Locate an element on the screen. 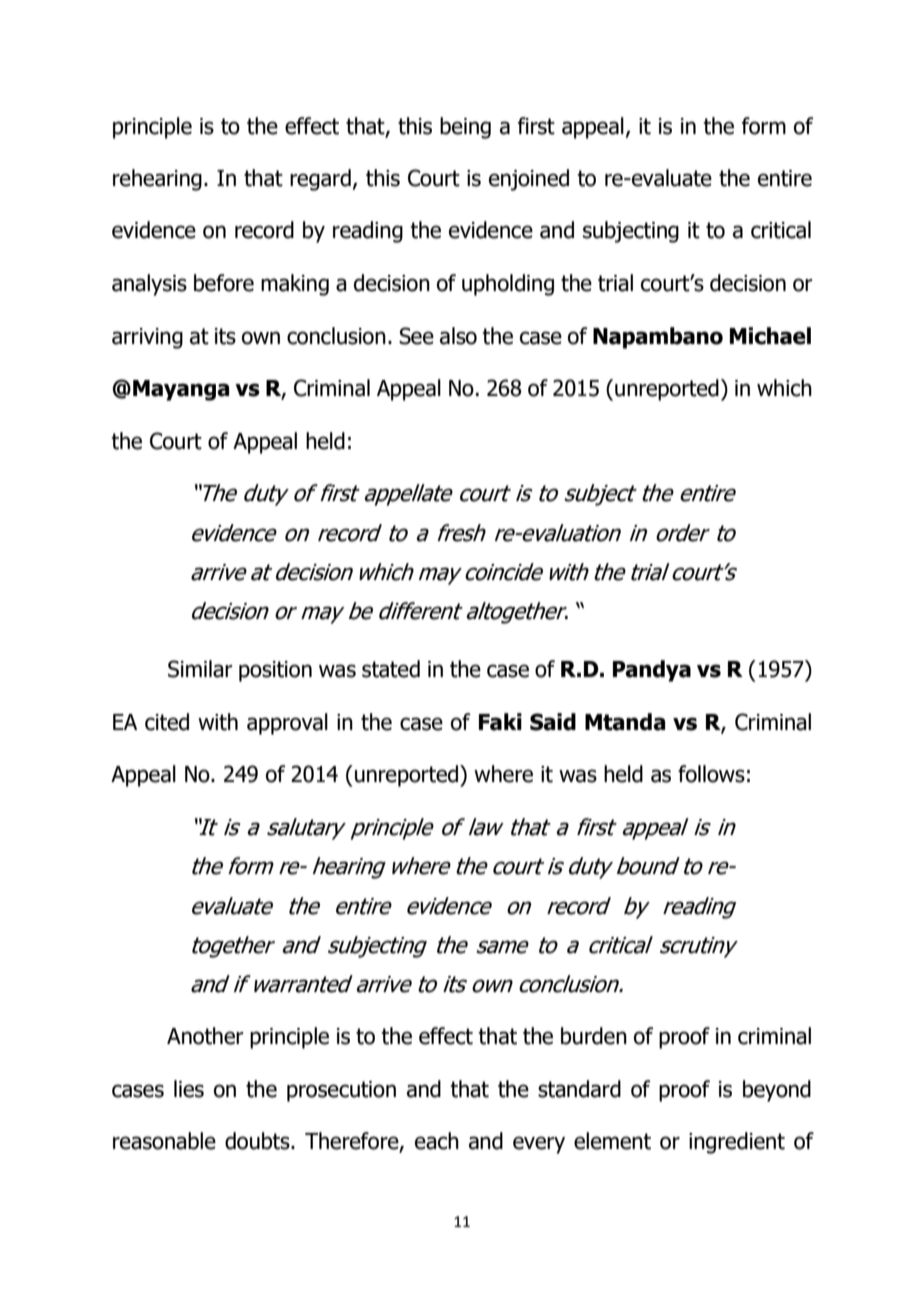  Pandya is located at coordinates (652, 671).
